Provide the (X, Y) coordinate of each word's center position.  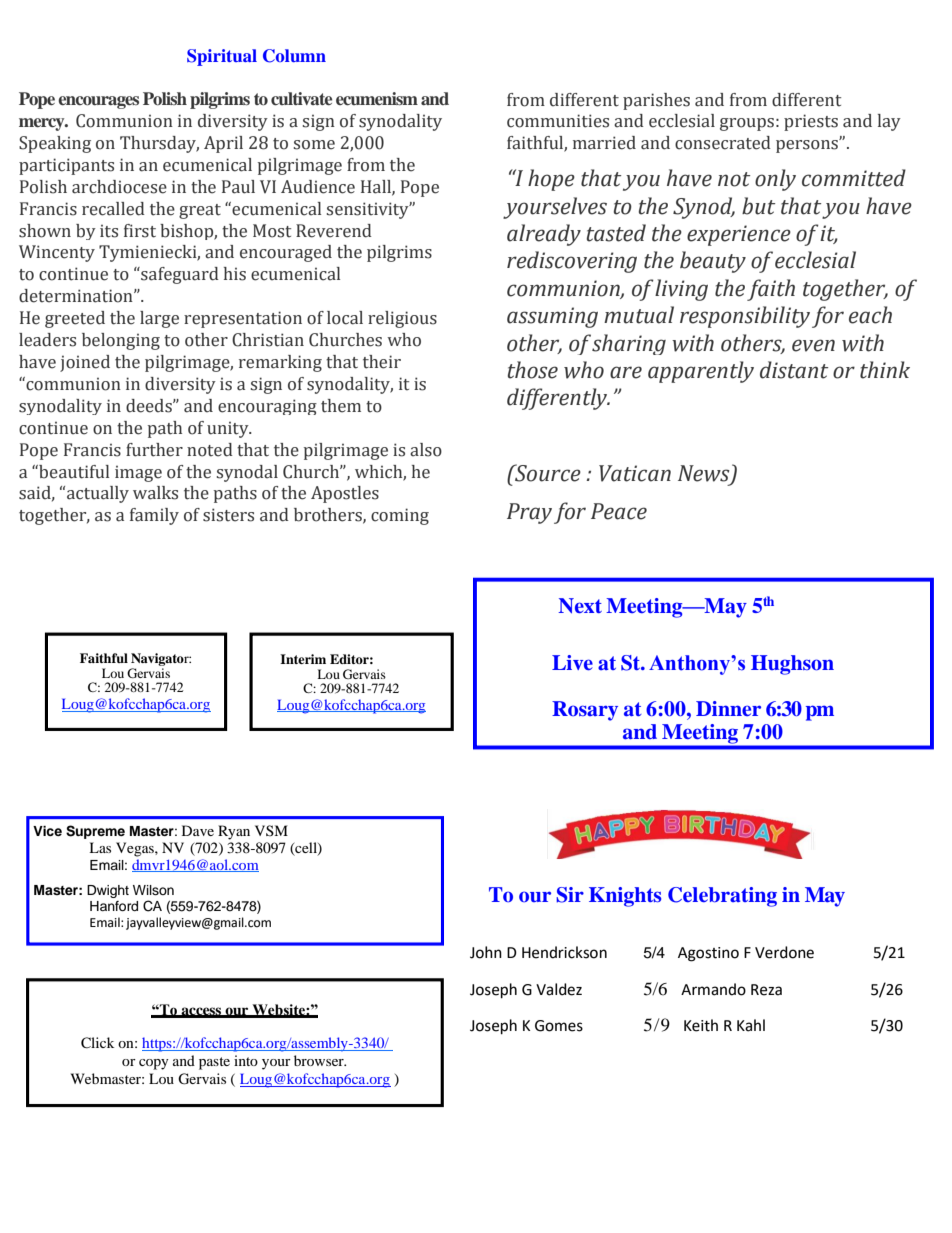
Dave (198, 830)
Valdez (559, 989)
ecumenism (377, 99)
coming (400, 516)
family (154, 516)
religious (402, 319)
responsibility (745, 317)
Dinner (728, 708)
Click (97, 1043)
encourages (98, 102)
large (159, 319)
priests (811, 122)
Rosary (585, 711)
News (705, 474)
